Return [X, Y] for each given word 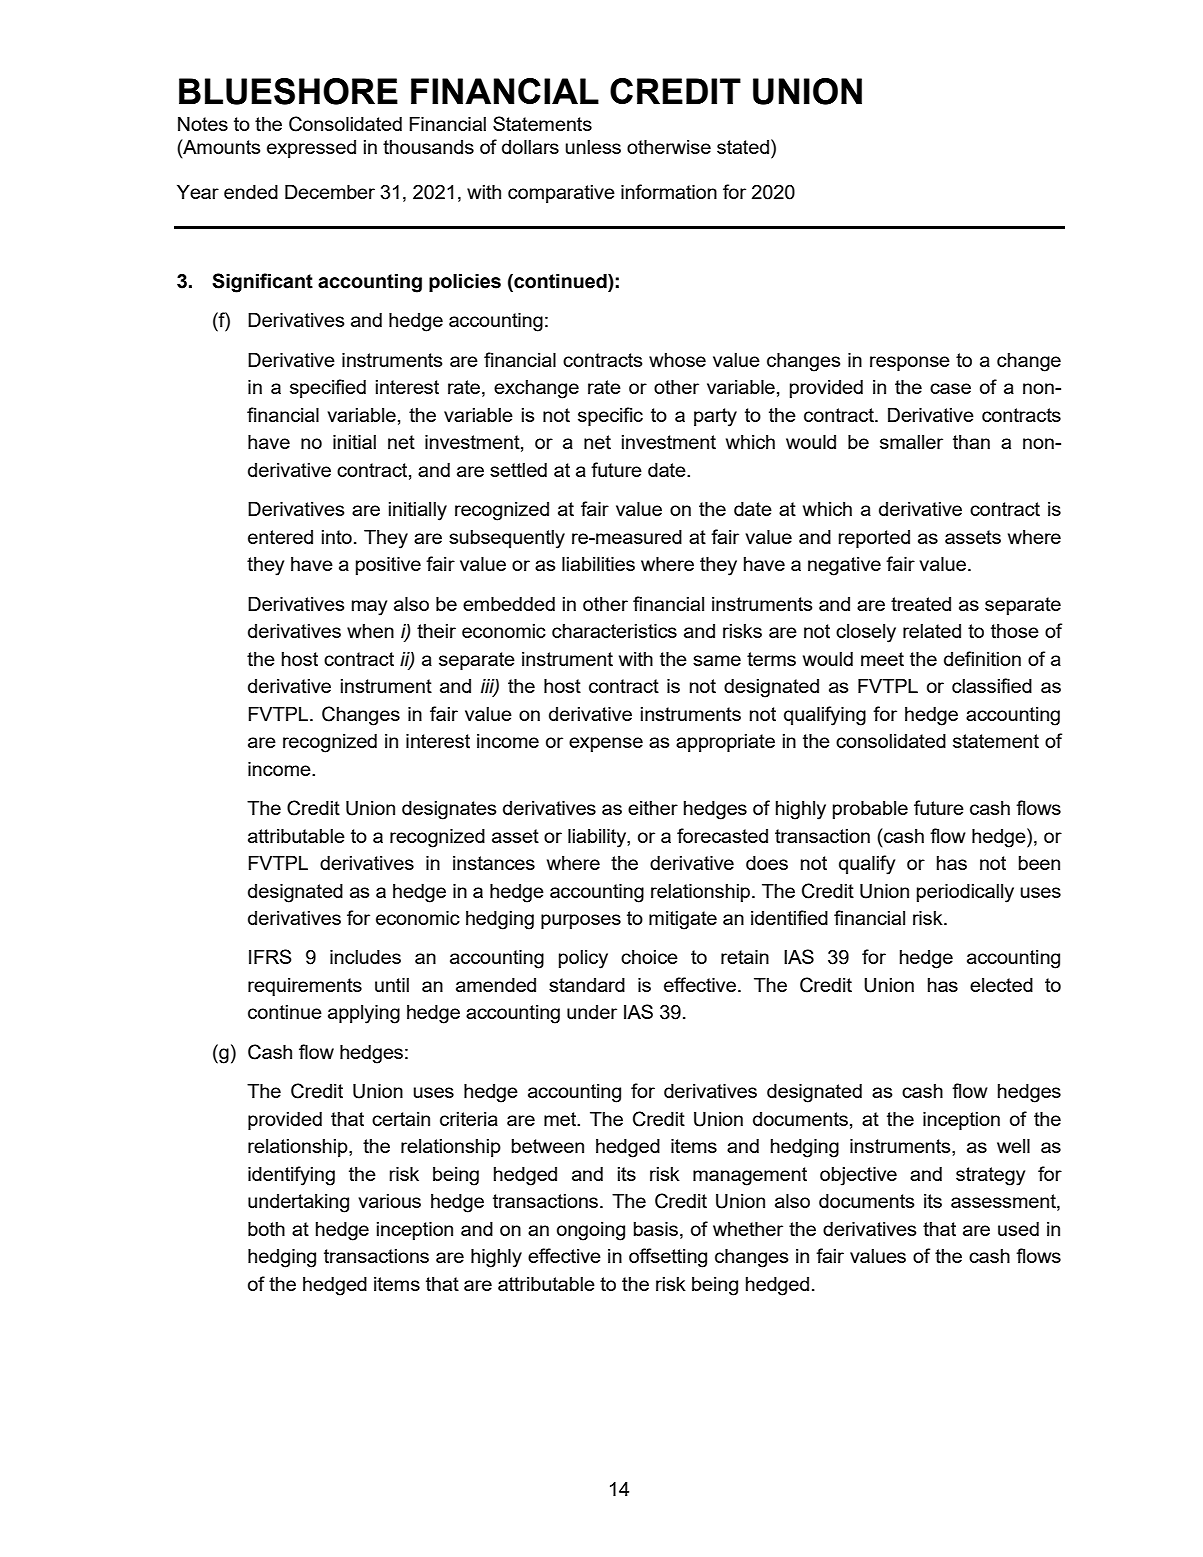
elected [1001, 985]
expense [606, 744]
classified [992, 685]
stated [743, 147]
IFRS [270, 956]
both [266, 1229]
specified [328, 388]
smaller [911, 442]
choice [649, 957]
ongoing [591, 1231]
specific [610, 416]
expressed [311, 149]
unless [593, 147]
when [370, 631]
